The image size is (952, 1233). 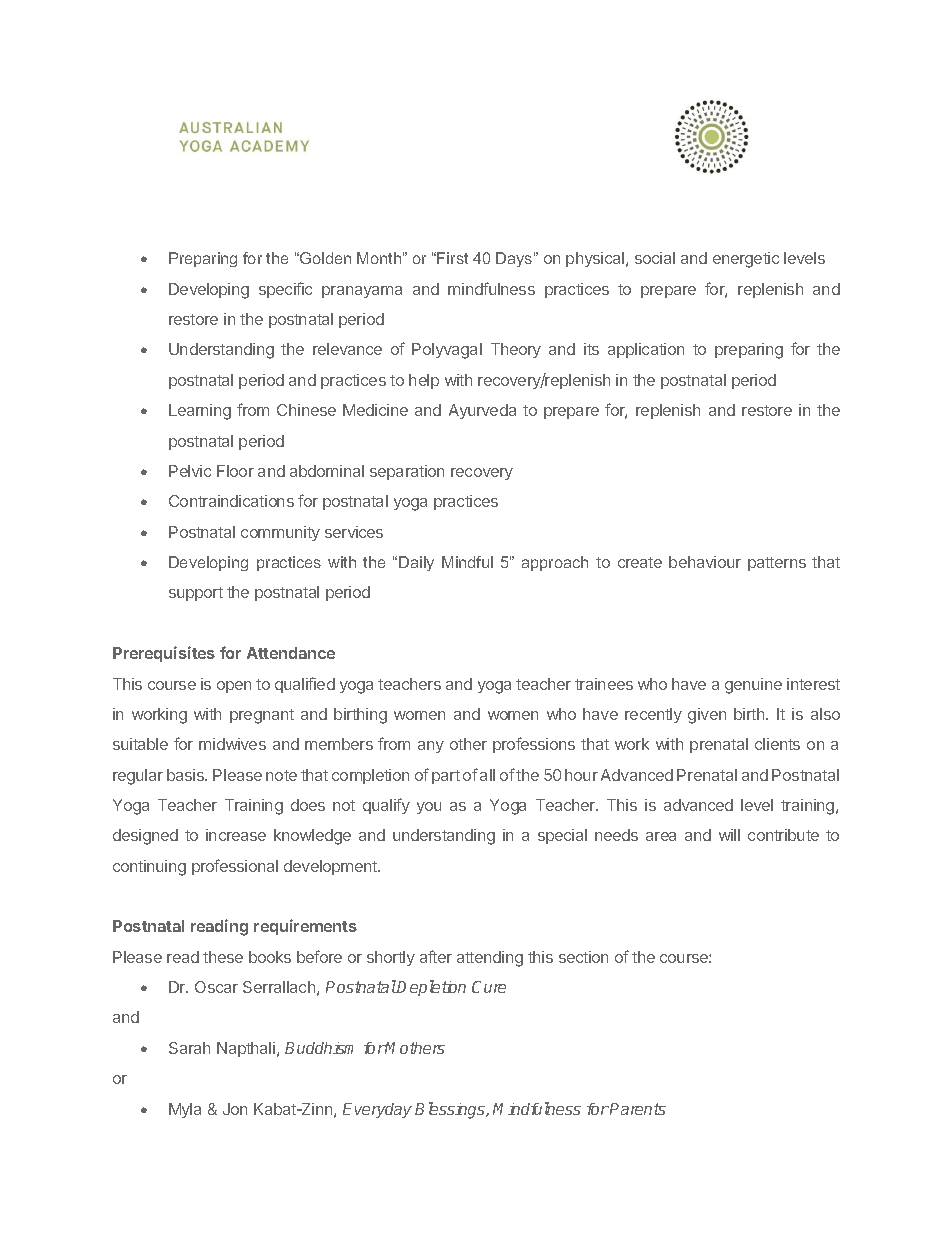 I want to click on community, so click(x=280, y=533).
